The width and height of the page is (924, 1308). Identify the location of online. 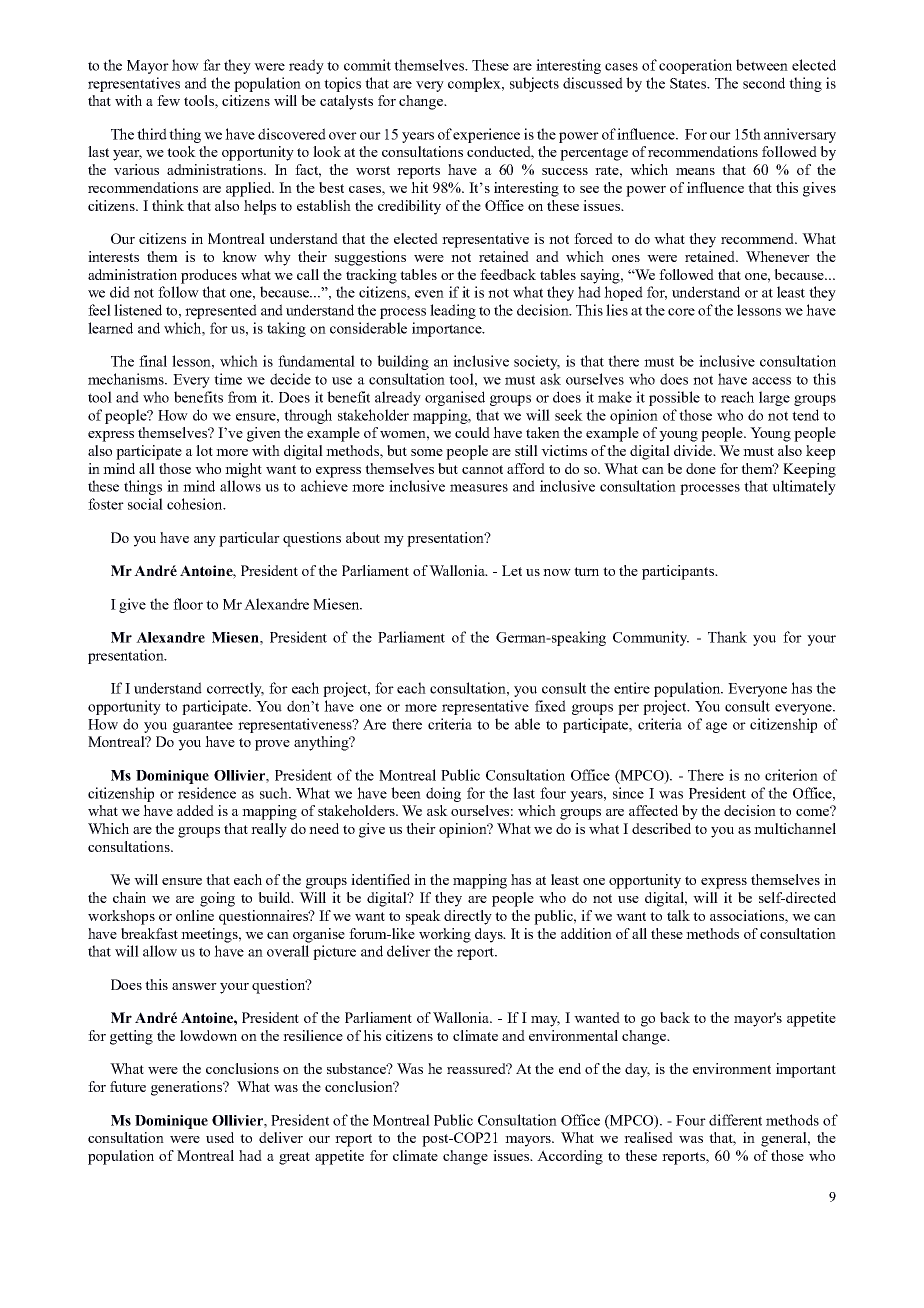
(195, 915).
